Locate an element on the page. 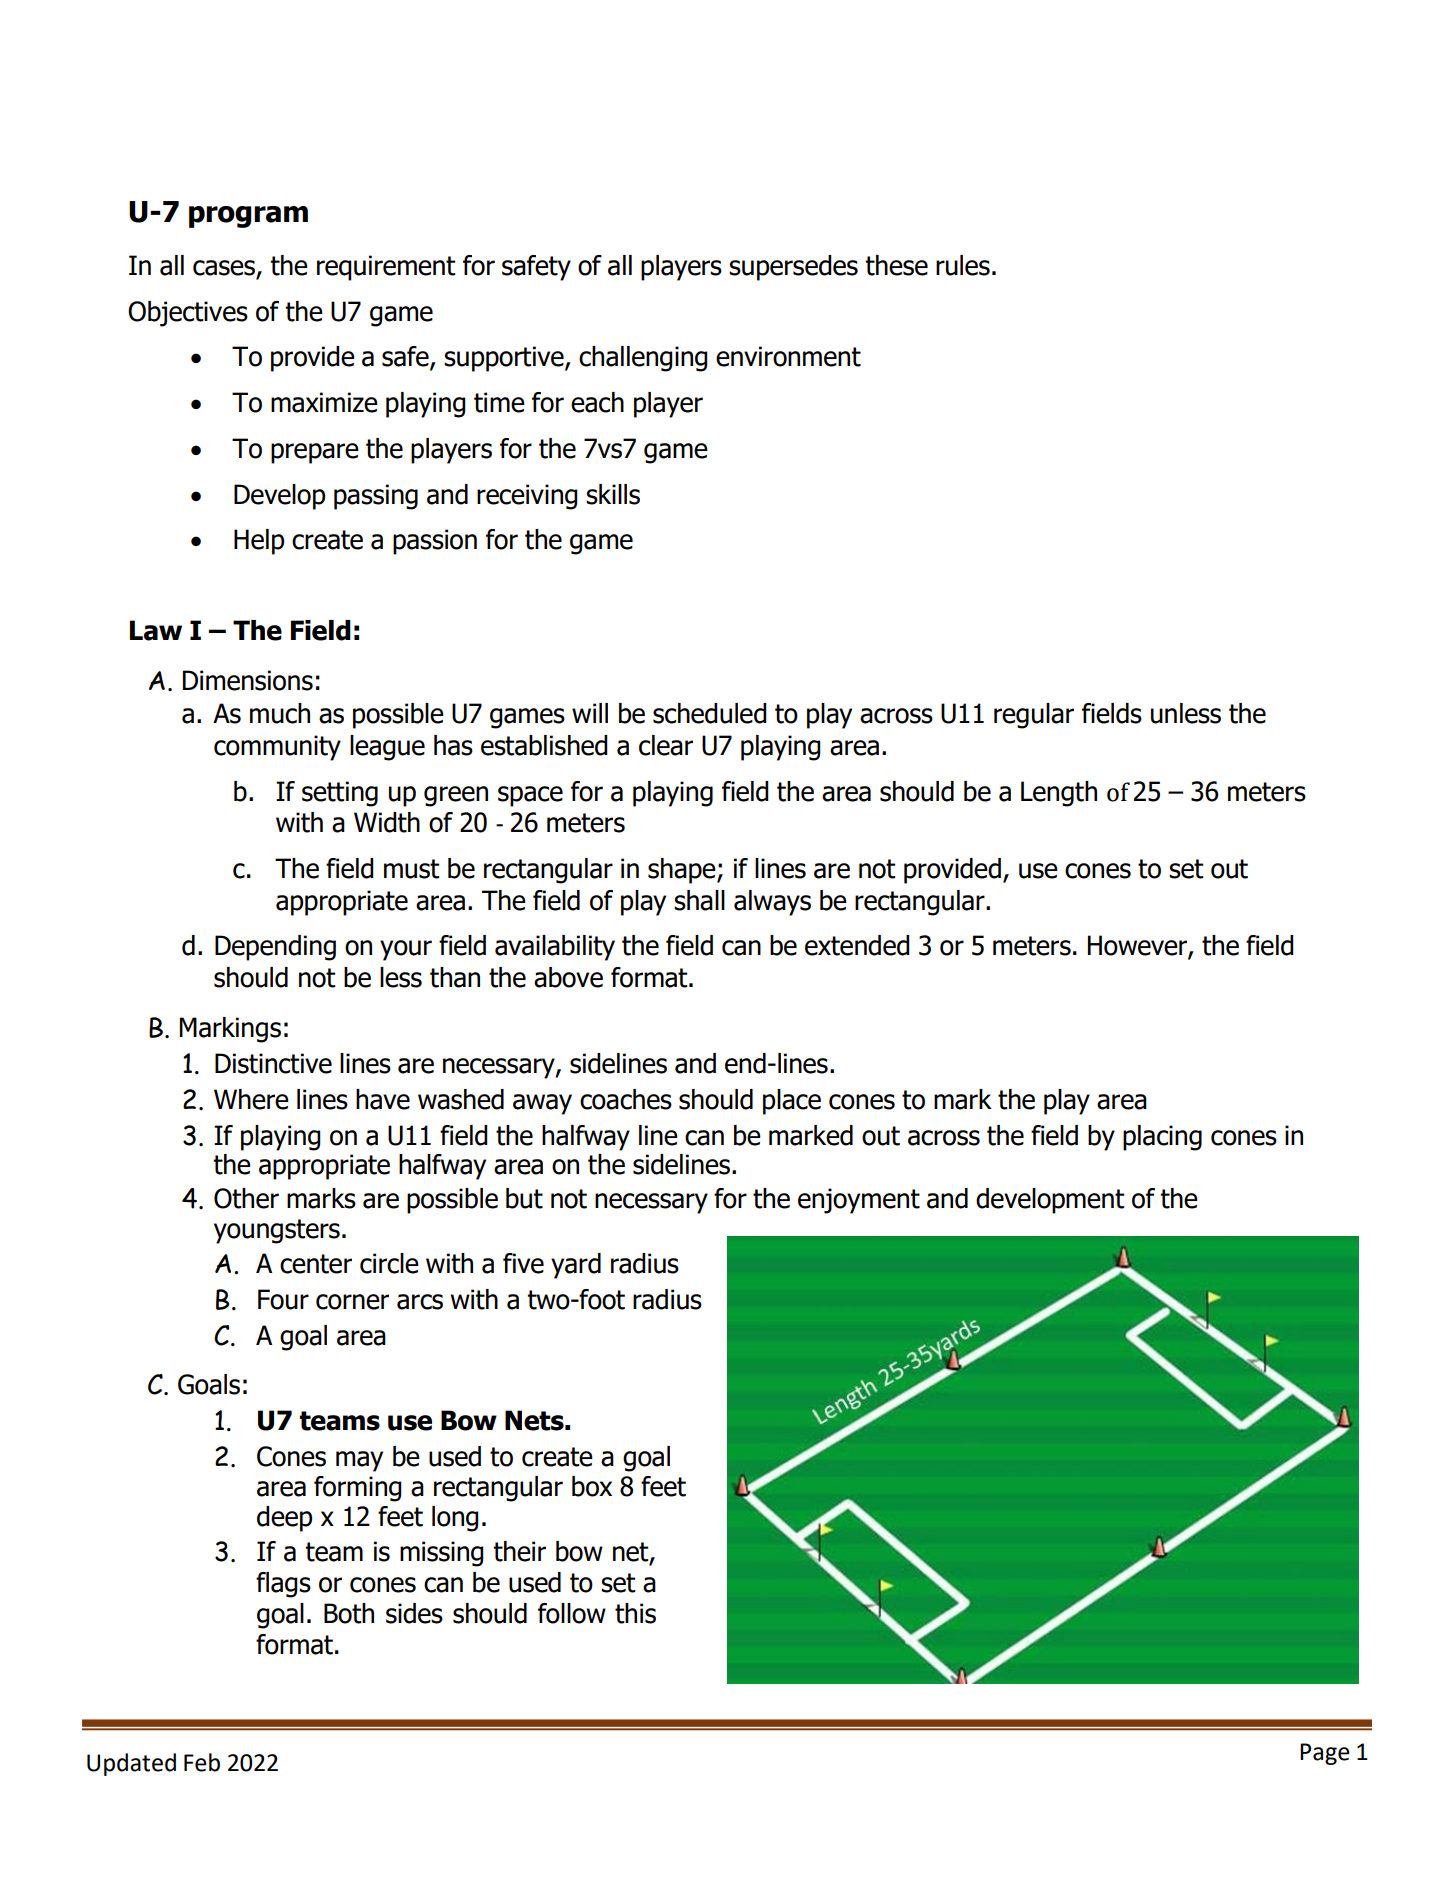 This document has height=1882, width=1454. cases is located at coordinates (225, 269).
